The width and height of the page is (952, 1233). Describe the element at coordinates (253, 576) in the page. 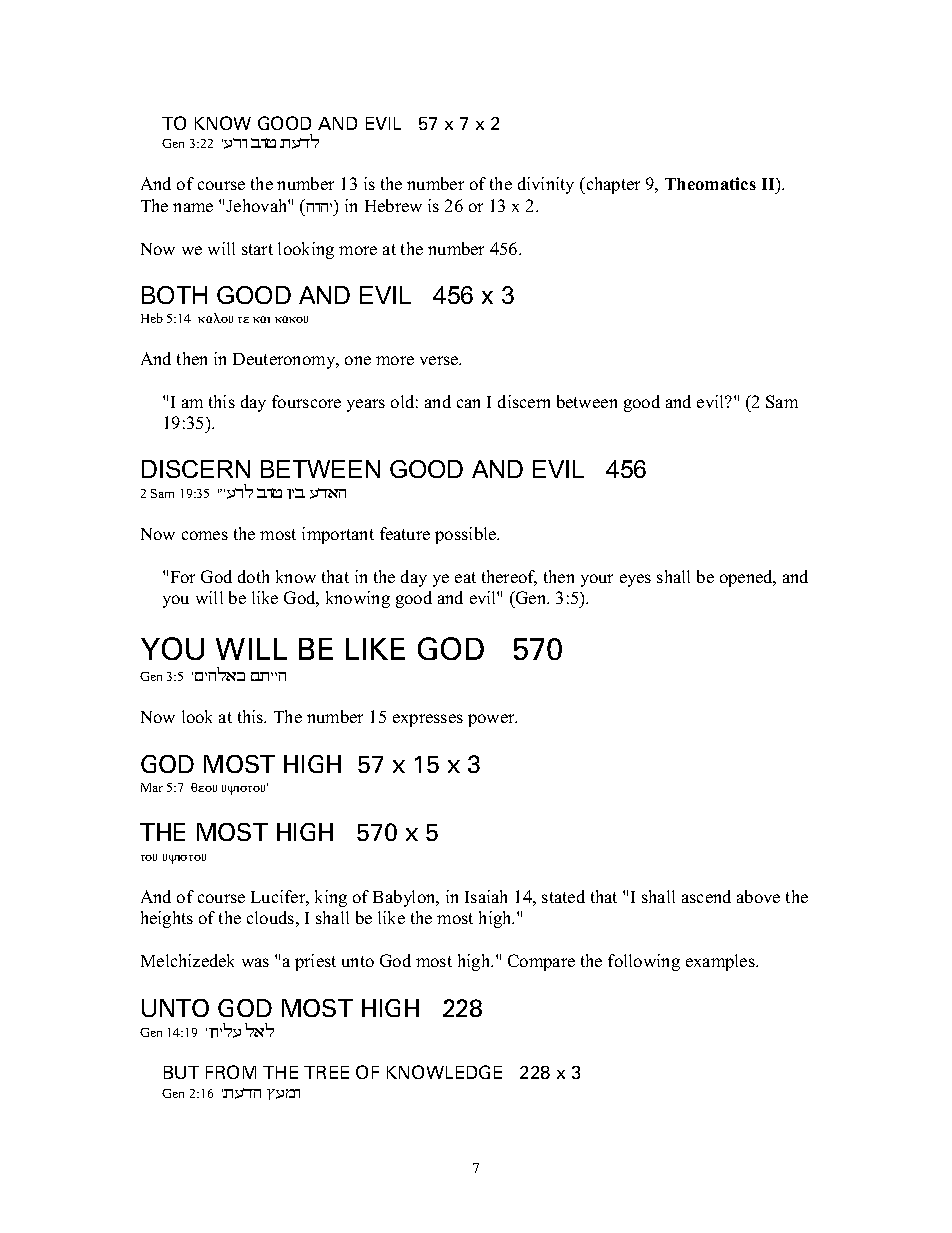

I see `doth` at that location.
